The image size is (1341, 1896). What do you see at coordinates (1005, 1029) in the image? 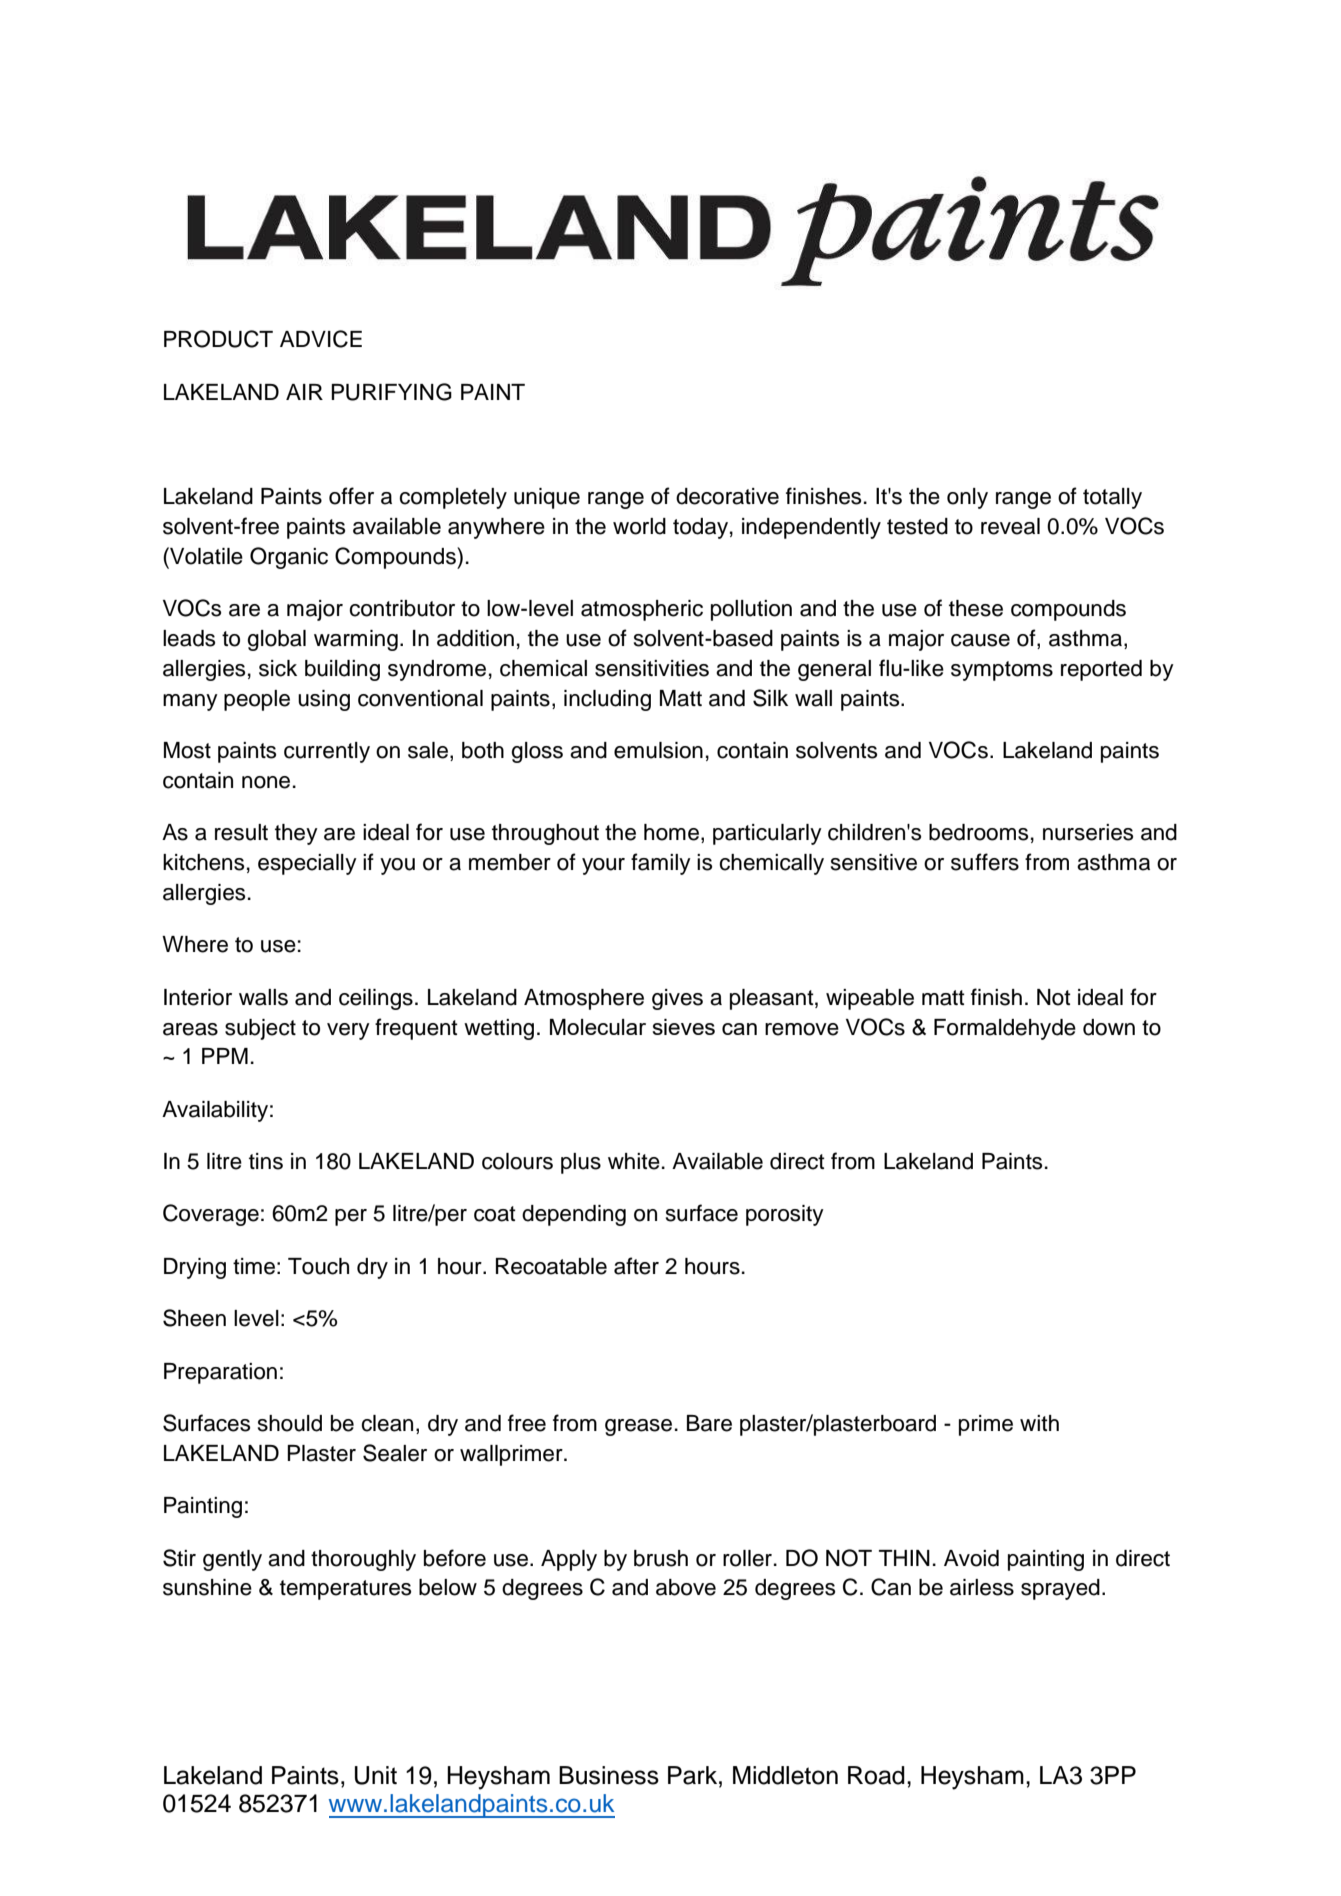
I see `Formaldehyde` at bounding box center [1005, 1029].
